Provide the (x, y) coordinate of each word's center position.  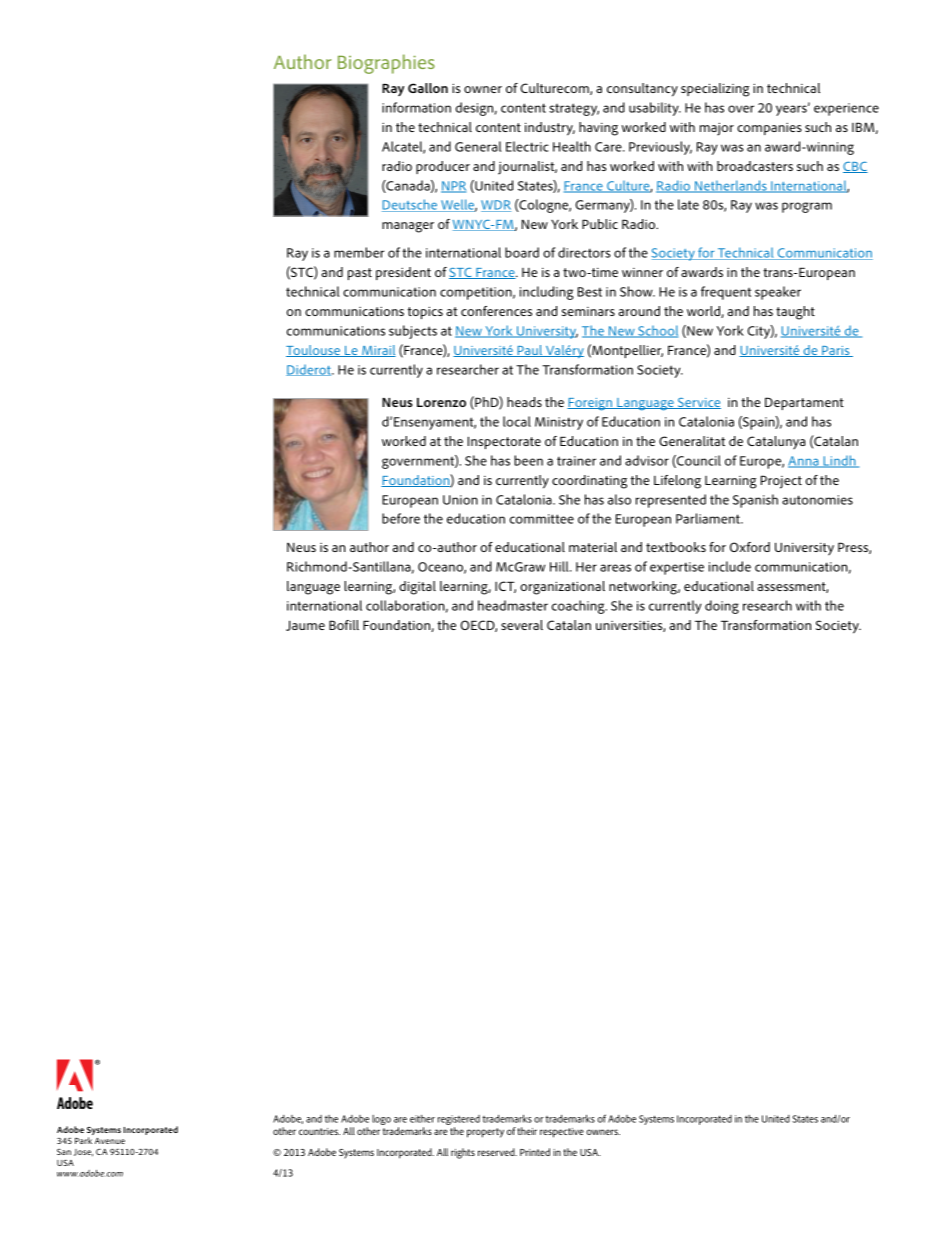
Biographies (386, 64)
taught (795, 313)
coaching (579, 607)
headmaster (513, 605)
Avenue (110, 1141)
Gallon (428, 88)
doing (722, 607)
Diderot (309, 370)
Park (83, 1140)
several (522, 625)
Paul (530, 351)
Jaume (305, 625)
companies (769, 129)
